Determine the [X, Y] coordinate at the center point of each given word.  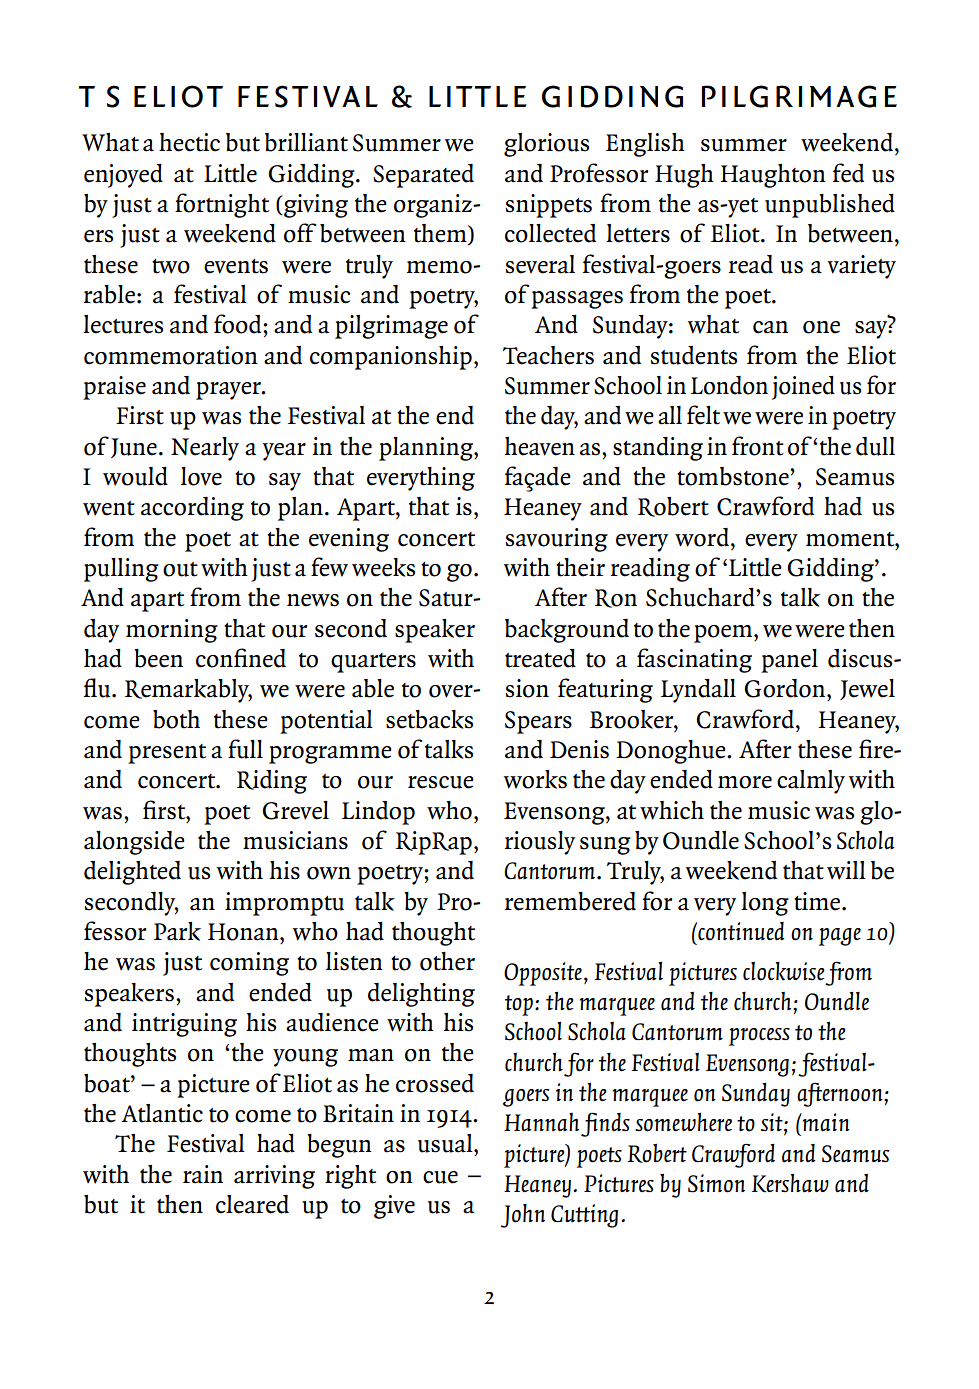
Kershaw [790, 1183]
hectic [189, 142]
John [523, 1215]
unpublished [830, 206]
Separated [423, 176]
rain [203, 1174]
